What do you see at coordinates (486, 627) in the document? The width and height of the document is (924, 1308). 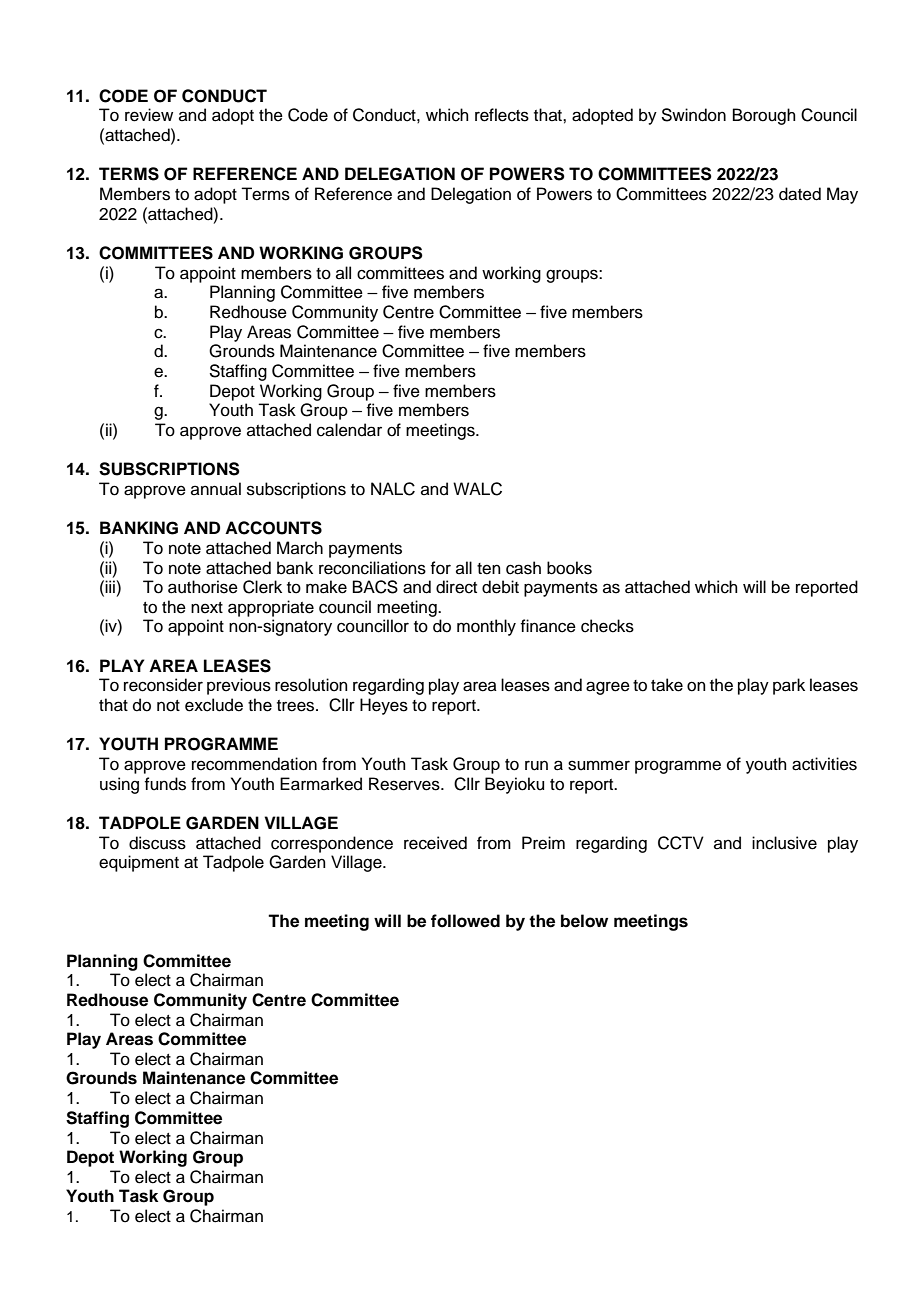 I see `monthly` at bounding box center [486, 627].
